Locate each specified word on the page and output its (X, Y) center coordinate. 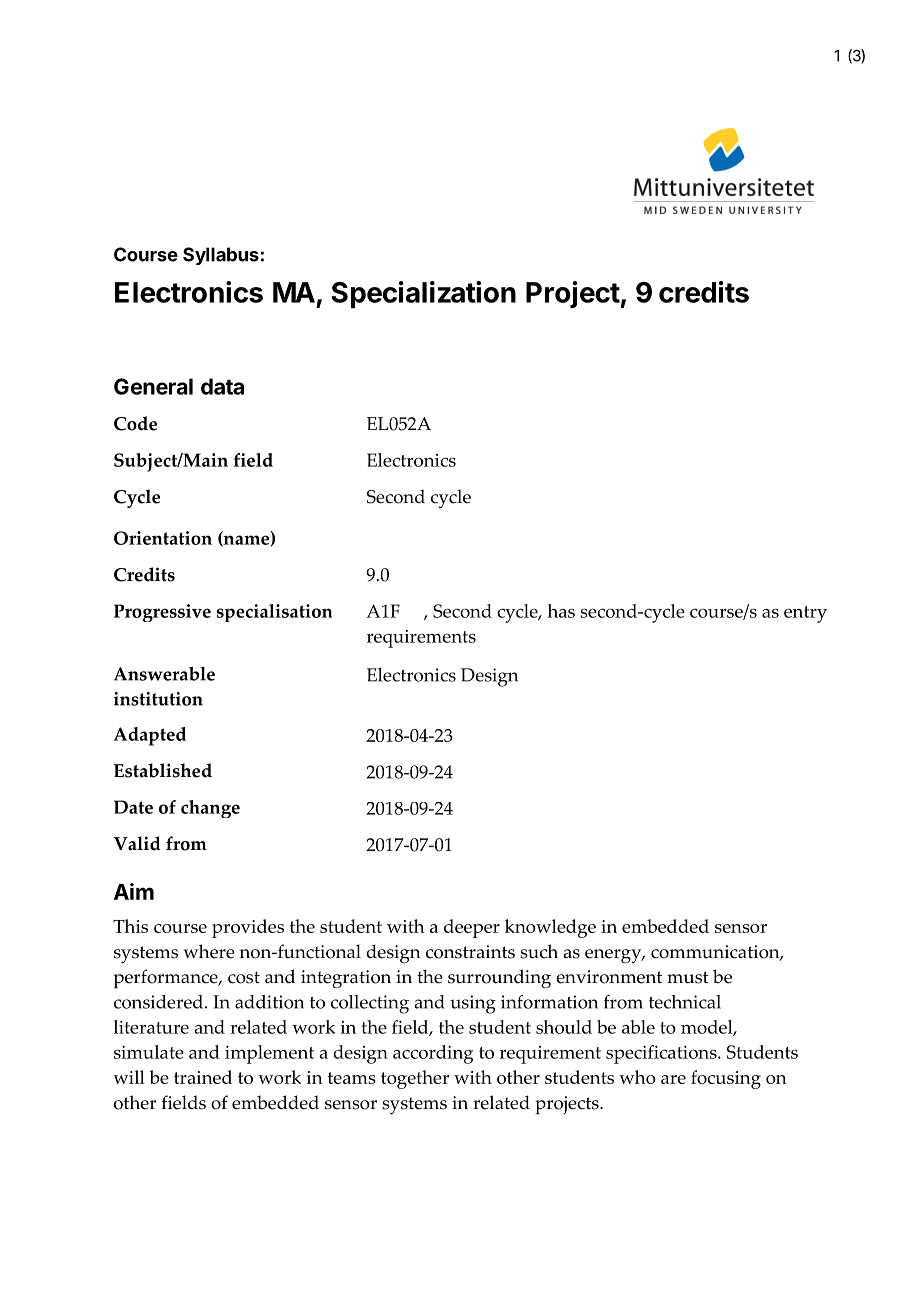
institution (158, 699)
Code (135, 423)
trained (203, 1077)
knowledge (550, 928)
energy (614, 956)
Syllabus (221, 256)
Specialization (423, 295)
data (222, 386)
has (561, 611)
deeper (472, 928)
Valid (137, 843)
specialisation (274, 613)
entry (805, 614)
